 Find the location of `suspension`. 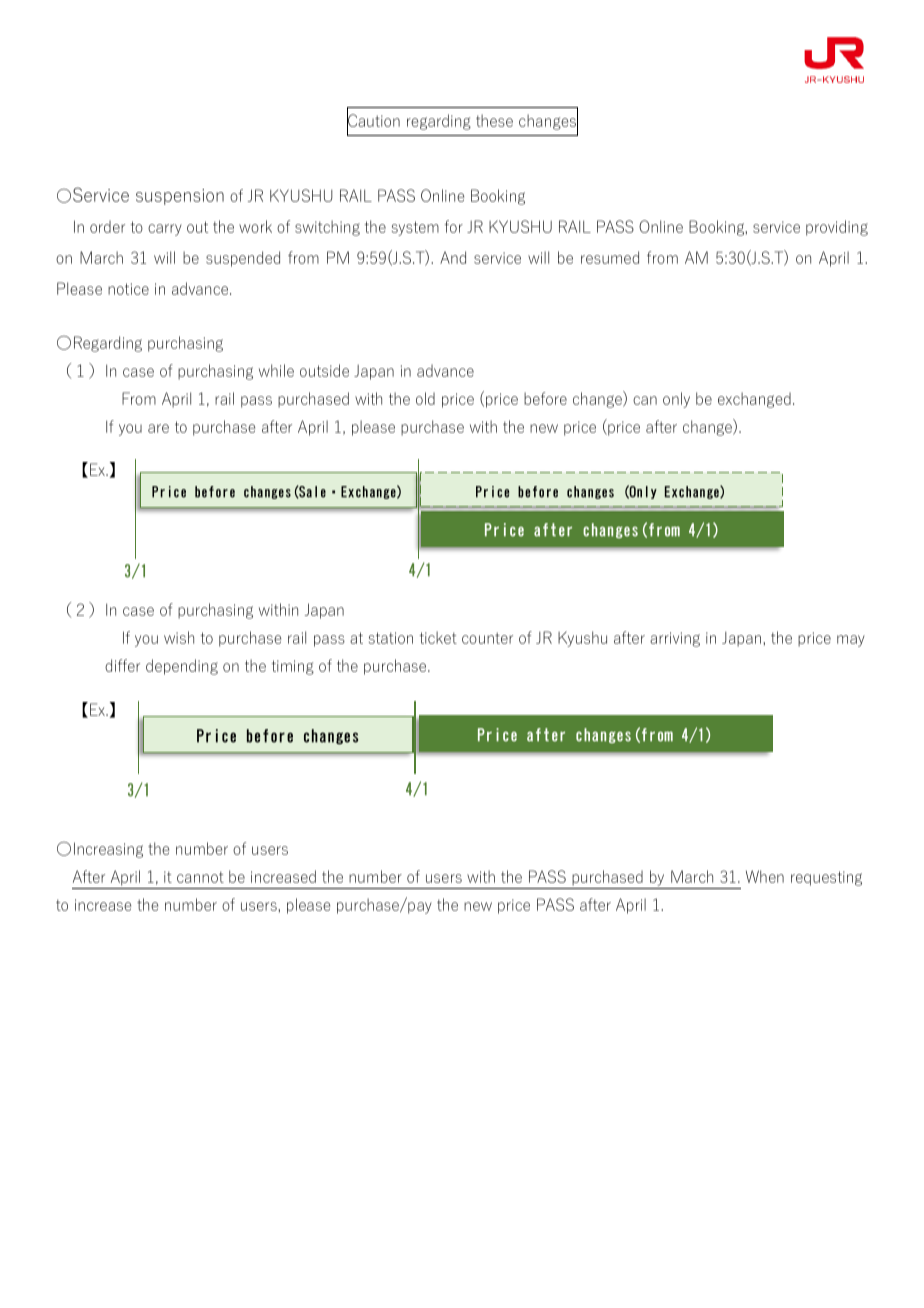

suspension is located at coordinates (180, 197).
